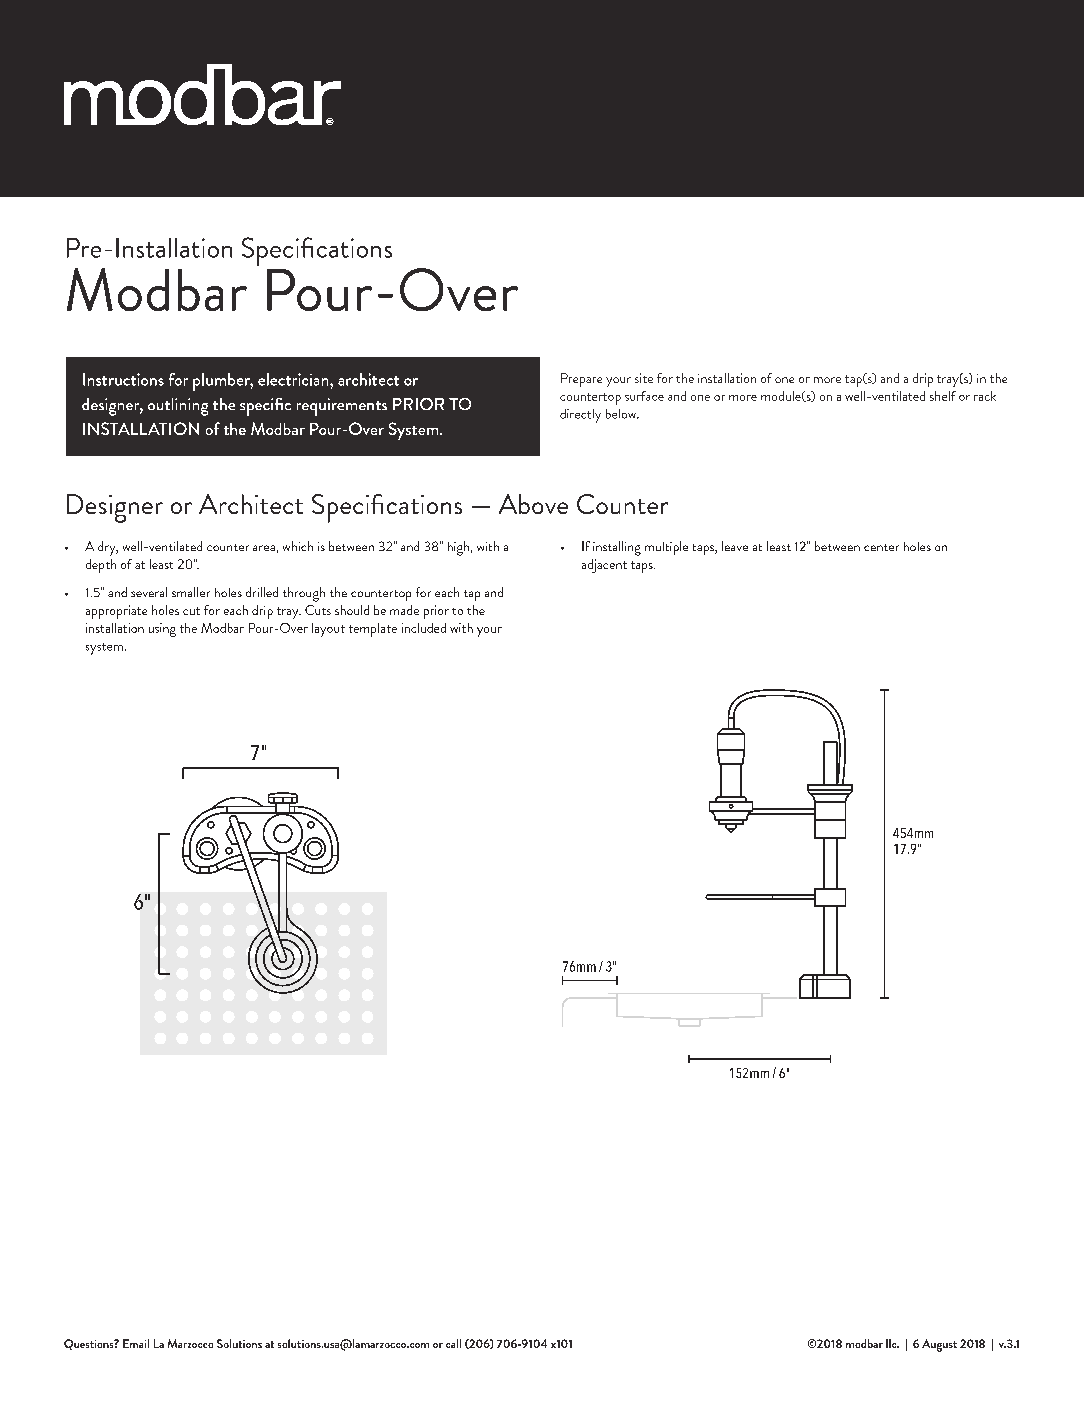 This screenshot has height=1403, width=1084. I want to click on shelf, so click(943, 396).
